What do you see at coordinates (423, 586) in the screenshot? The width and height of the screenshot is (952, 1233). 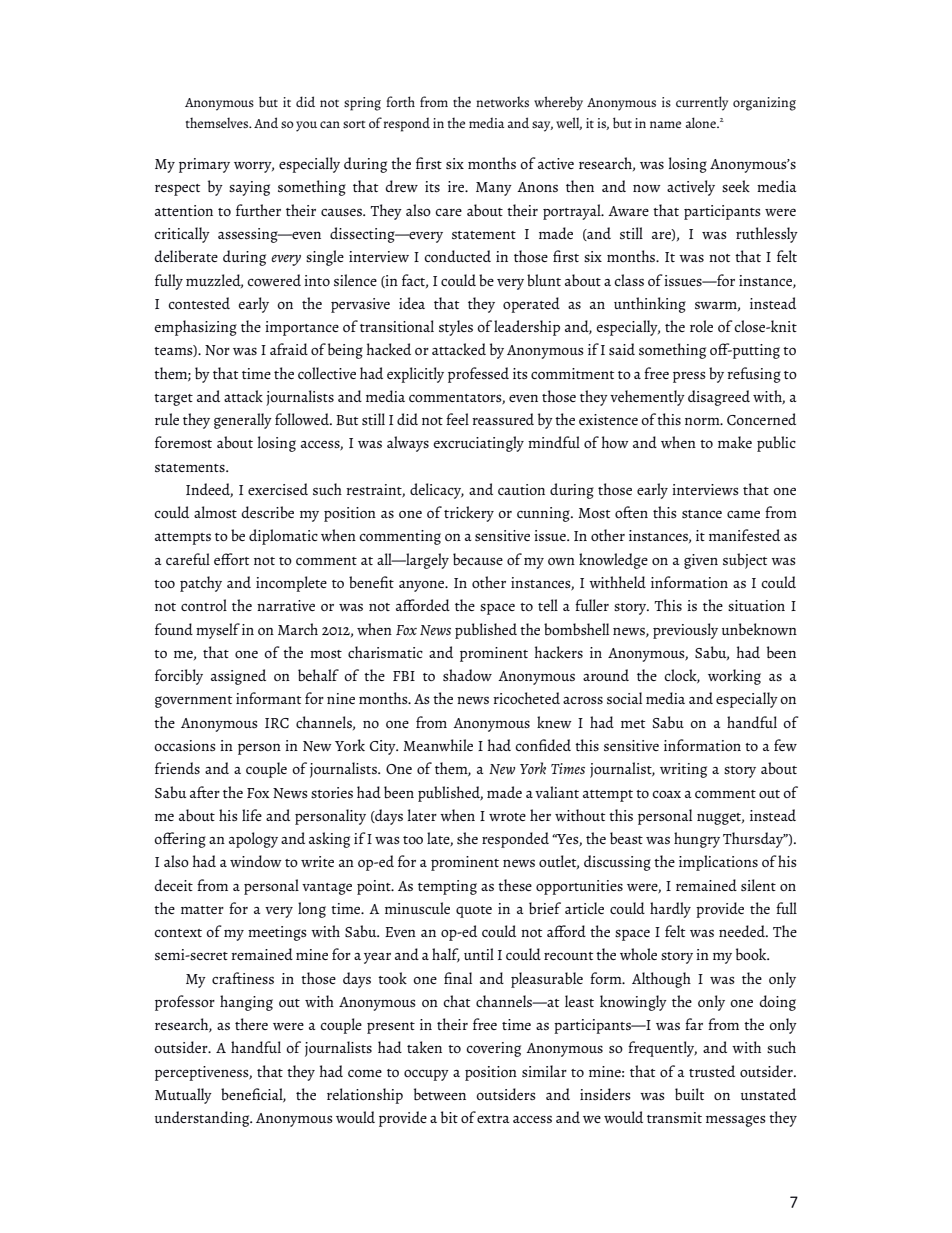 I see `anyone` at bounding box center [423, 586].
